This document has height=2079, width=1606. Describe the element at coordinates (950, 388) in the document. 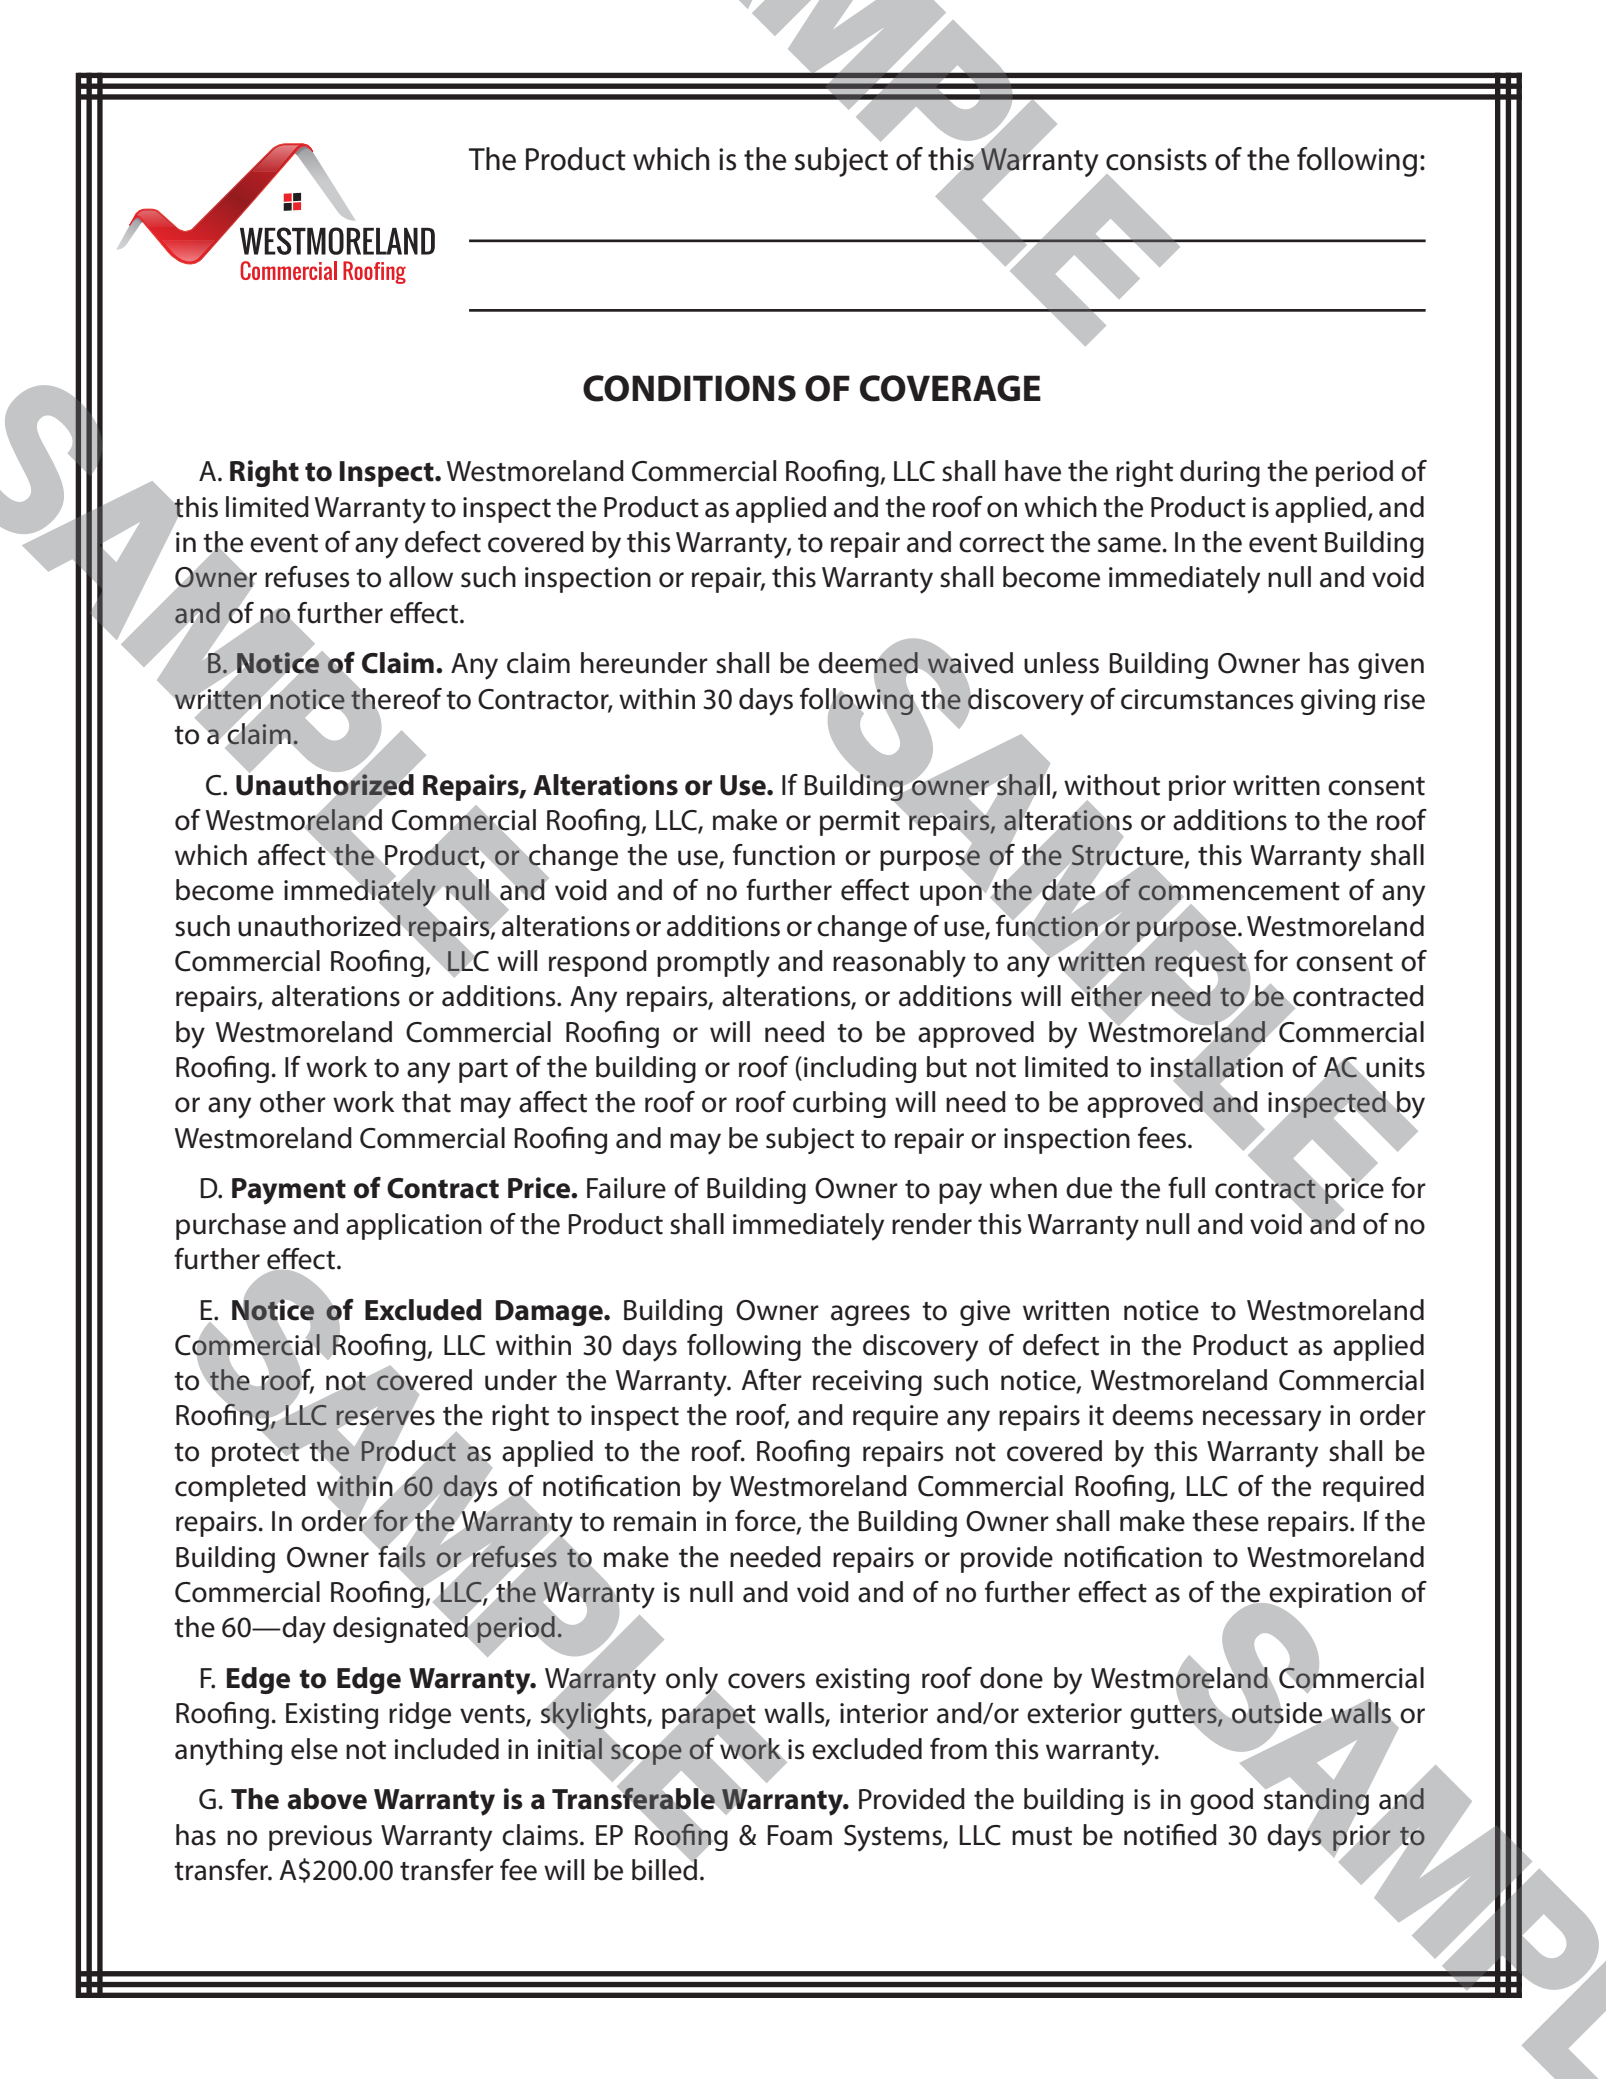

I see `COVERAGE` at that location.
